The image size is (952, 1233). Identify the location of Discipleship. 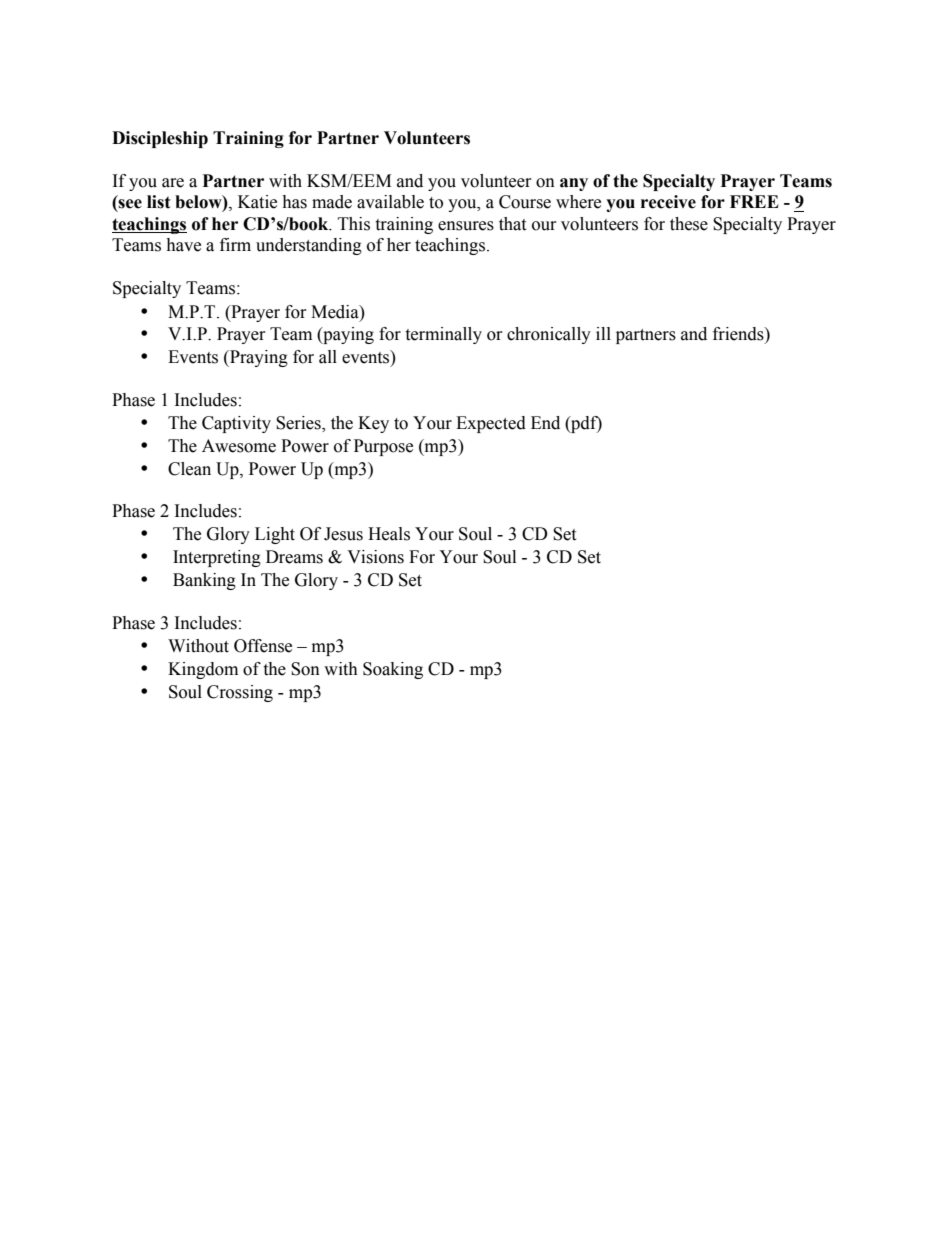
(160, 139).
